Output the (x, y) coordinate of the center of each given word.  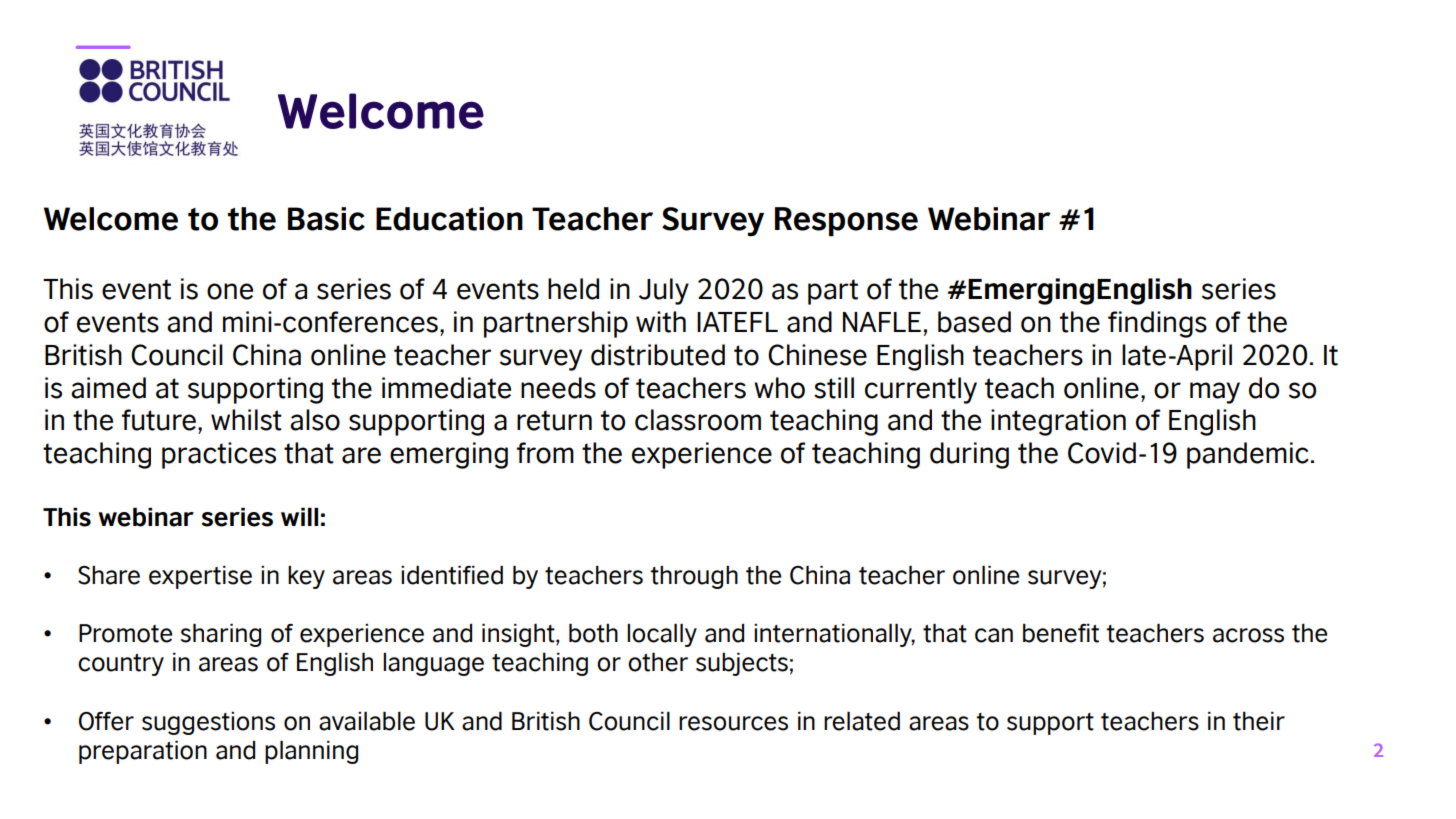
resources (733, 723)
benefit (1061, 633)
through (694, 577)
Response (846, 222)
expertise (200, 577)
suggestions (208, 723)
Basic (326, 219)
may (1215, 393)
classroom (698, 420)
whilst (246, 420)
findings (1157, 324)
